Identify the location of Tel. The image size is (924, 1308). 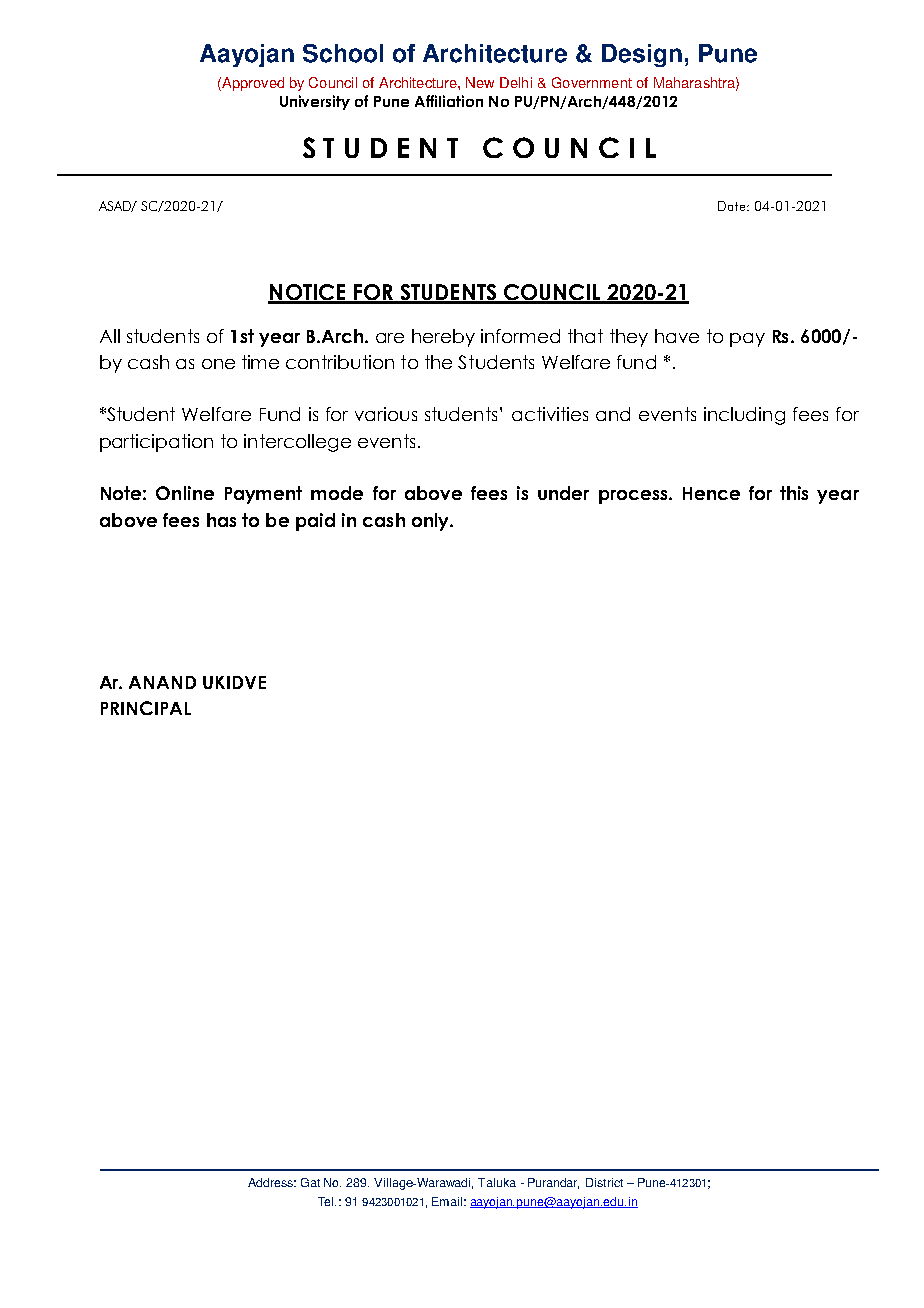
(327, 1201).
